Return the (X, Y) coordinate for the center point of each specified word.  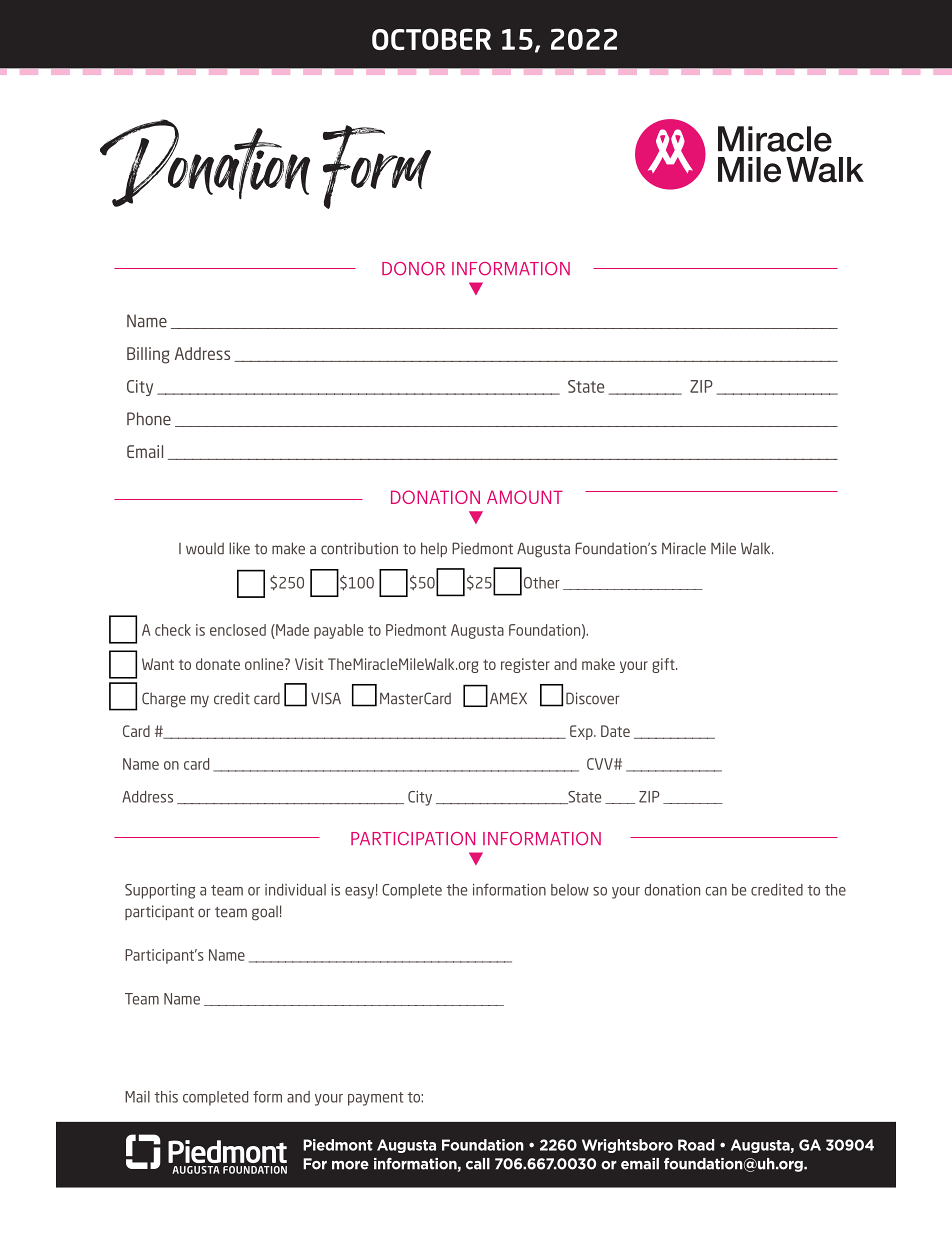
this (166, 1097)
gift (664, 665)
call (478, 1164)
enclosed (238, 630)
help (434, 549)
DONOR (413, 269)
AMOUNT (525, 497)
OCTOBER (431, 39)
